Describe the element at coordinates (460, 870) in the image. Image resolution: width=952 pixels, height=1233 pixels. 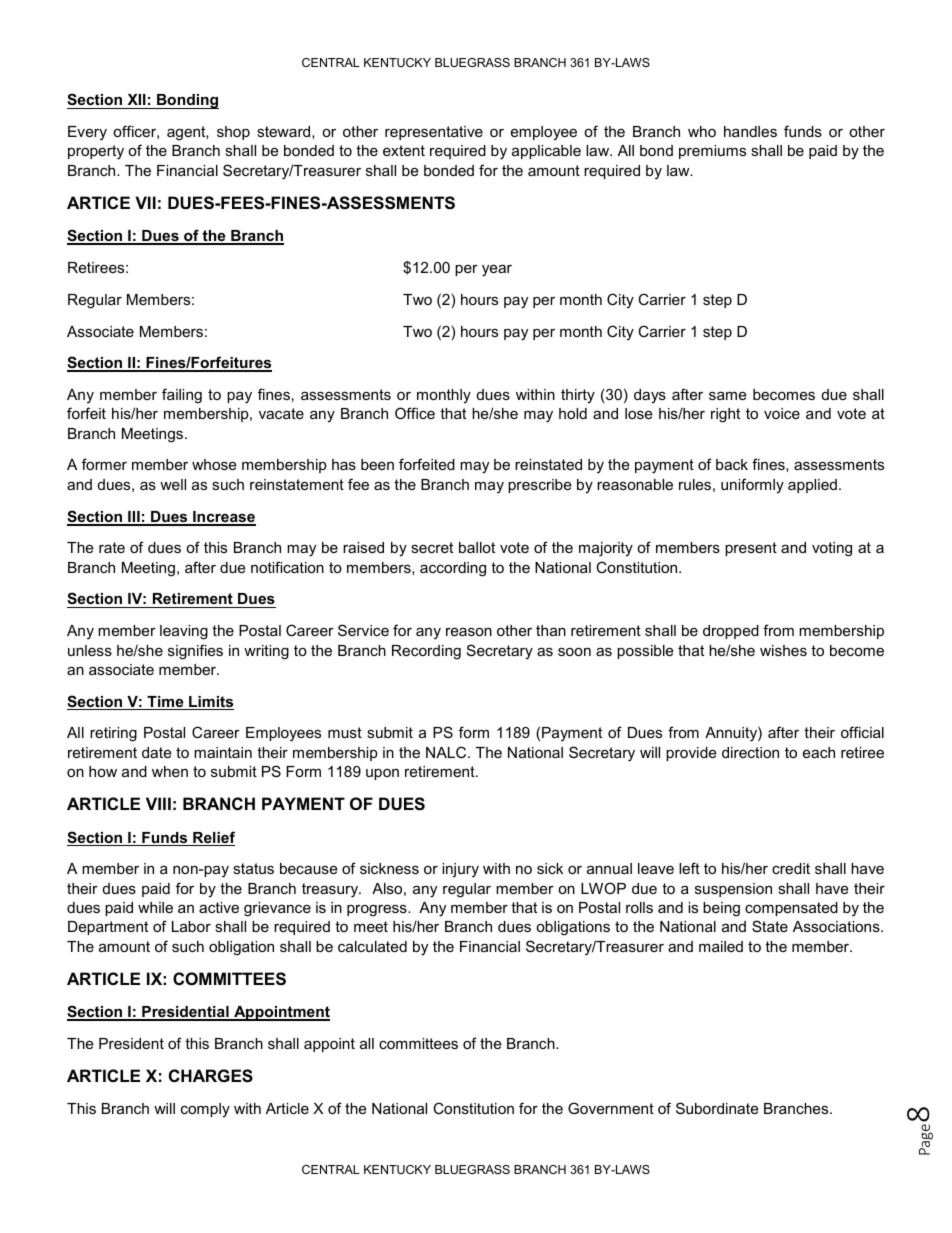
I see `injury` at that location.
